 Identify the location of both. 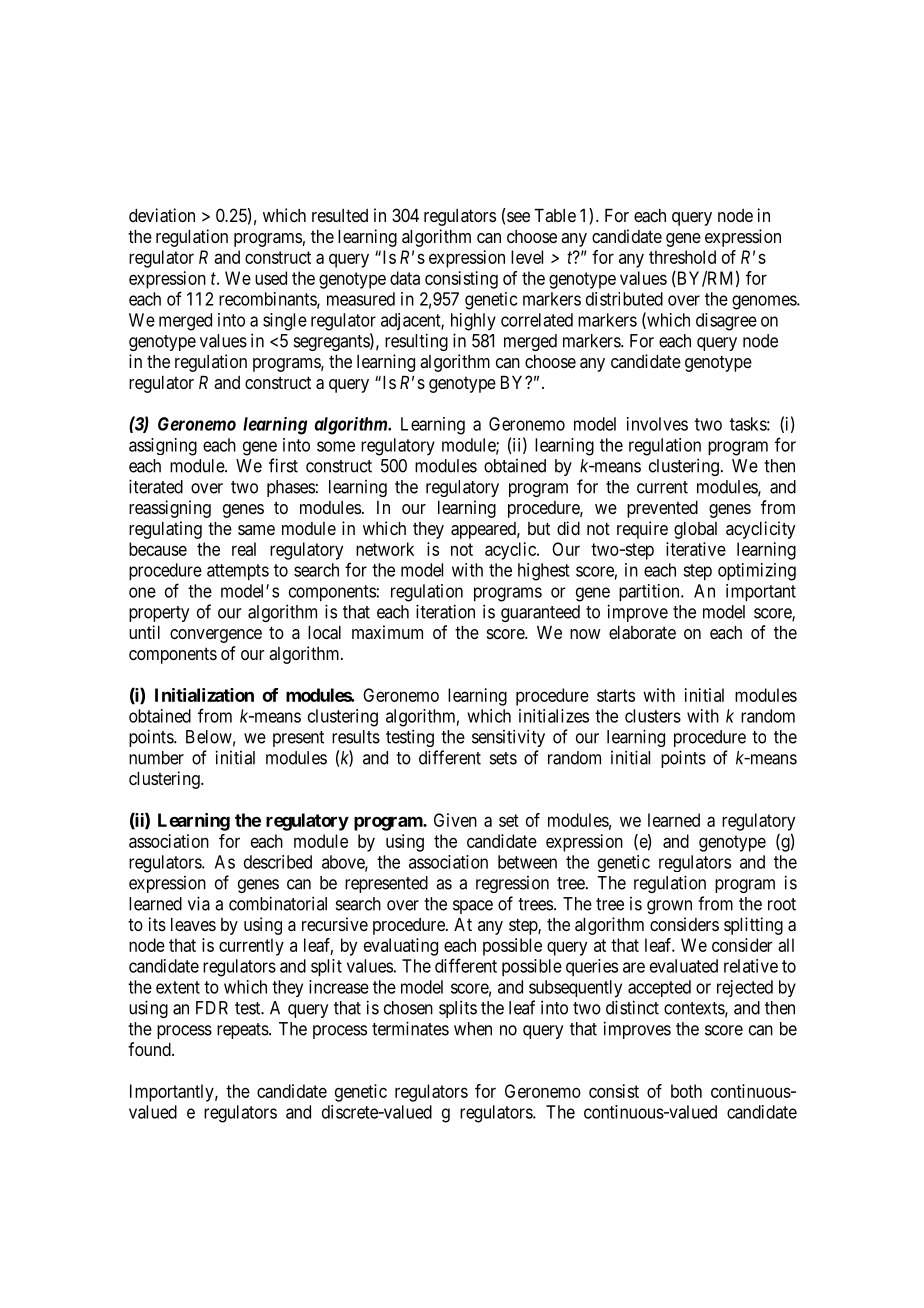
(686, 1091).
